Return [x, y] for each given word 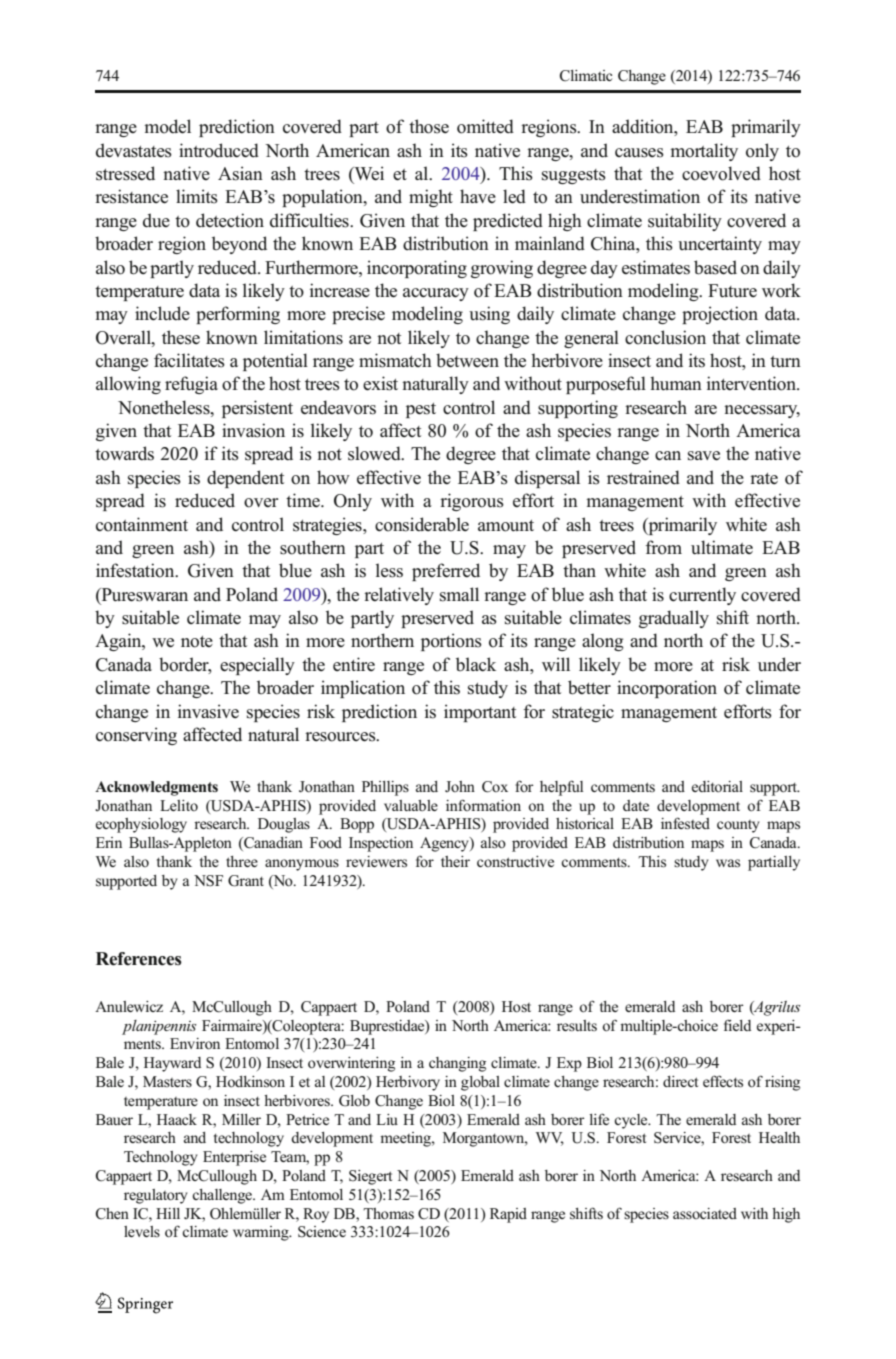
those [429, 126]
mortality [704, 152]
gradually [674, 619]
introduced [219, 150]
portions [451, 642]
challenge [223, 1196]
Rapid [508, 1215]
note [197, 642]
